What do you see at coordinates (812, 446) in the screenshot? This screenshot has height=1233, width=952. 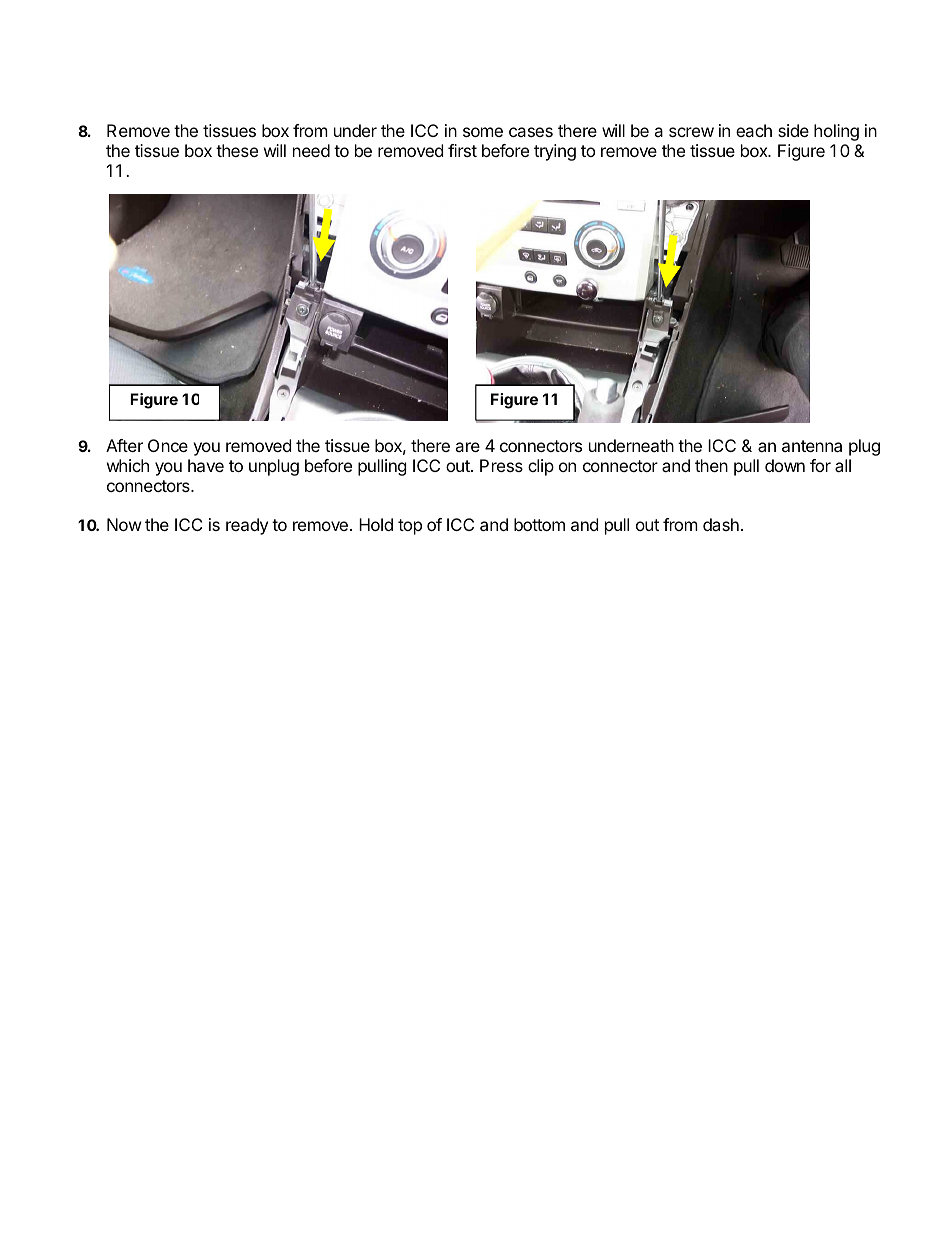 I see `antenna` at bounding box center [812, 446].
